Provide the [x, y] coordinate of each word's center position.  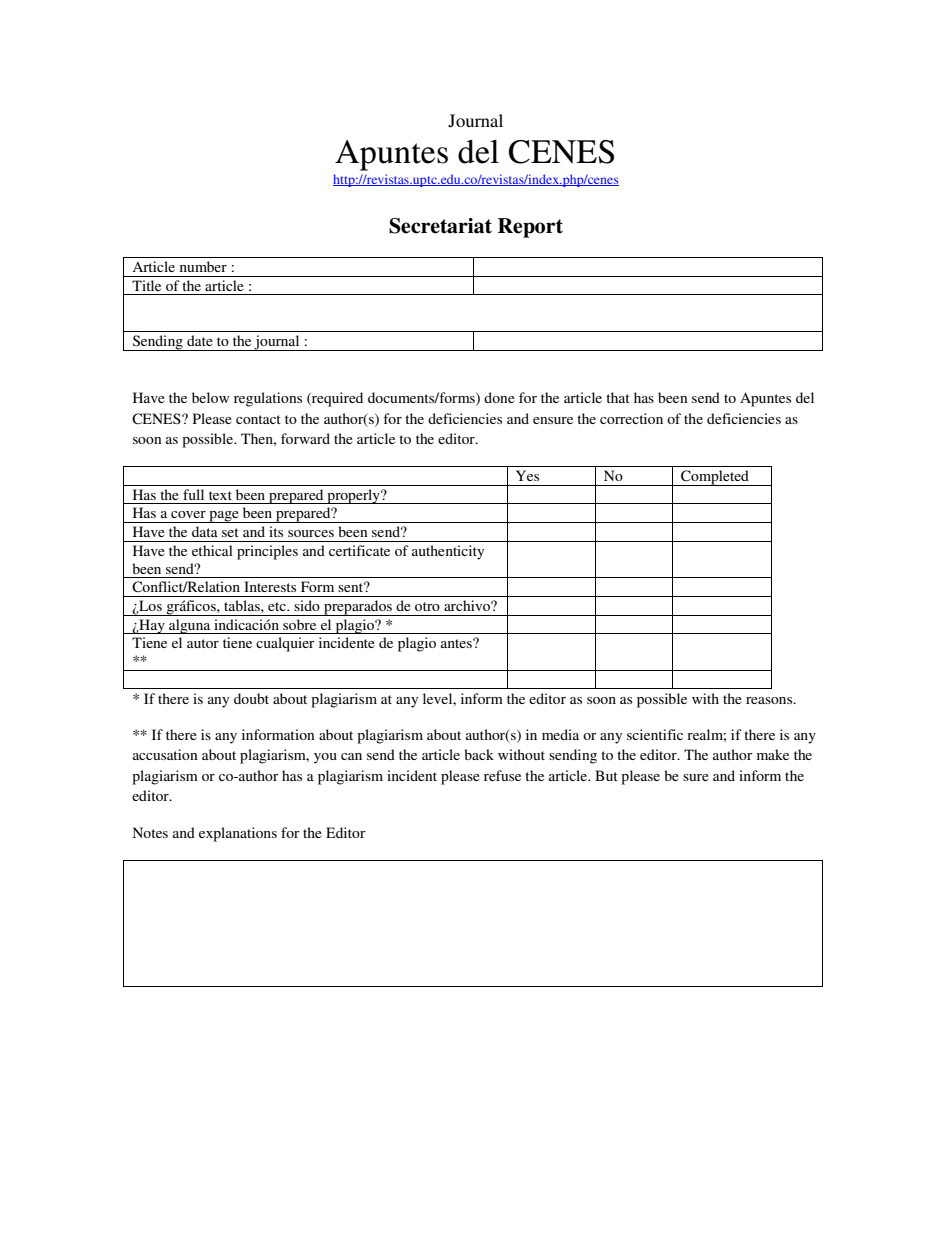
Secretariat [440, 226]
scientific [655, 734]
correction [631, 418]
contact [258, 419]
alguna [190, 626]
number [203, 266]
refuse [502, 775]
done [499, 397]
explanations [238, 834]
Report [530, 228]
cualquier [285, 644]
